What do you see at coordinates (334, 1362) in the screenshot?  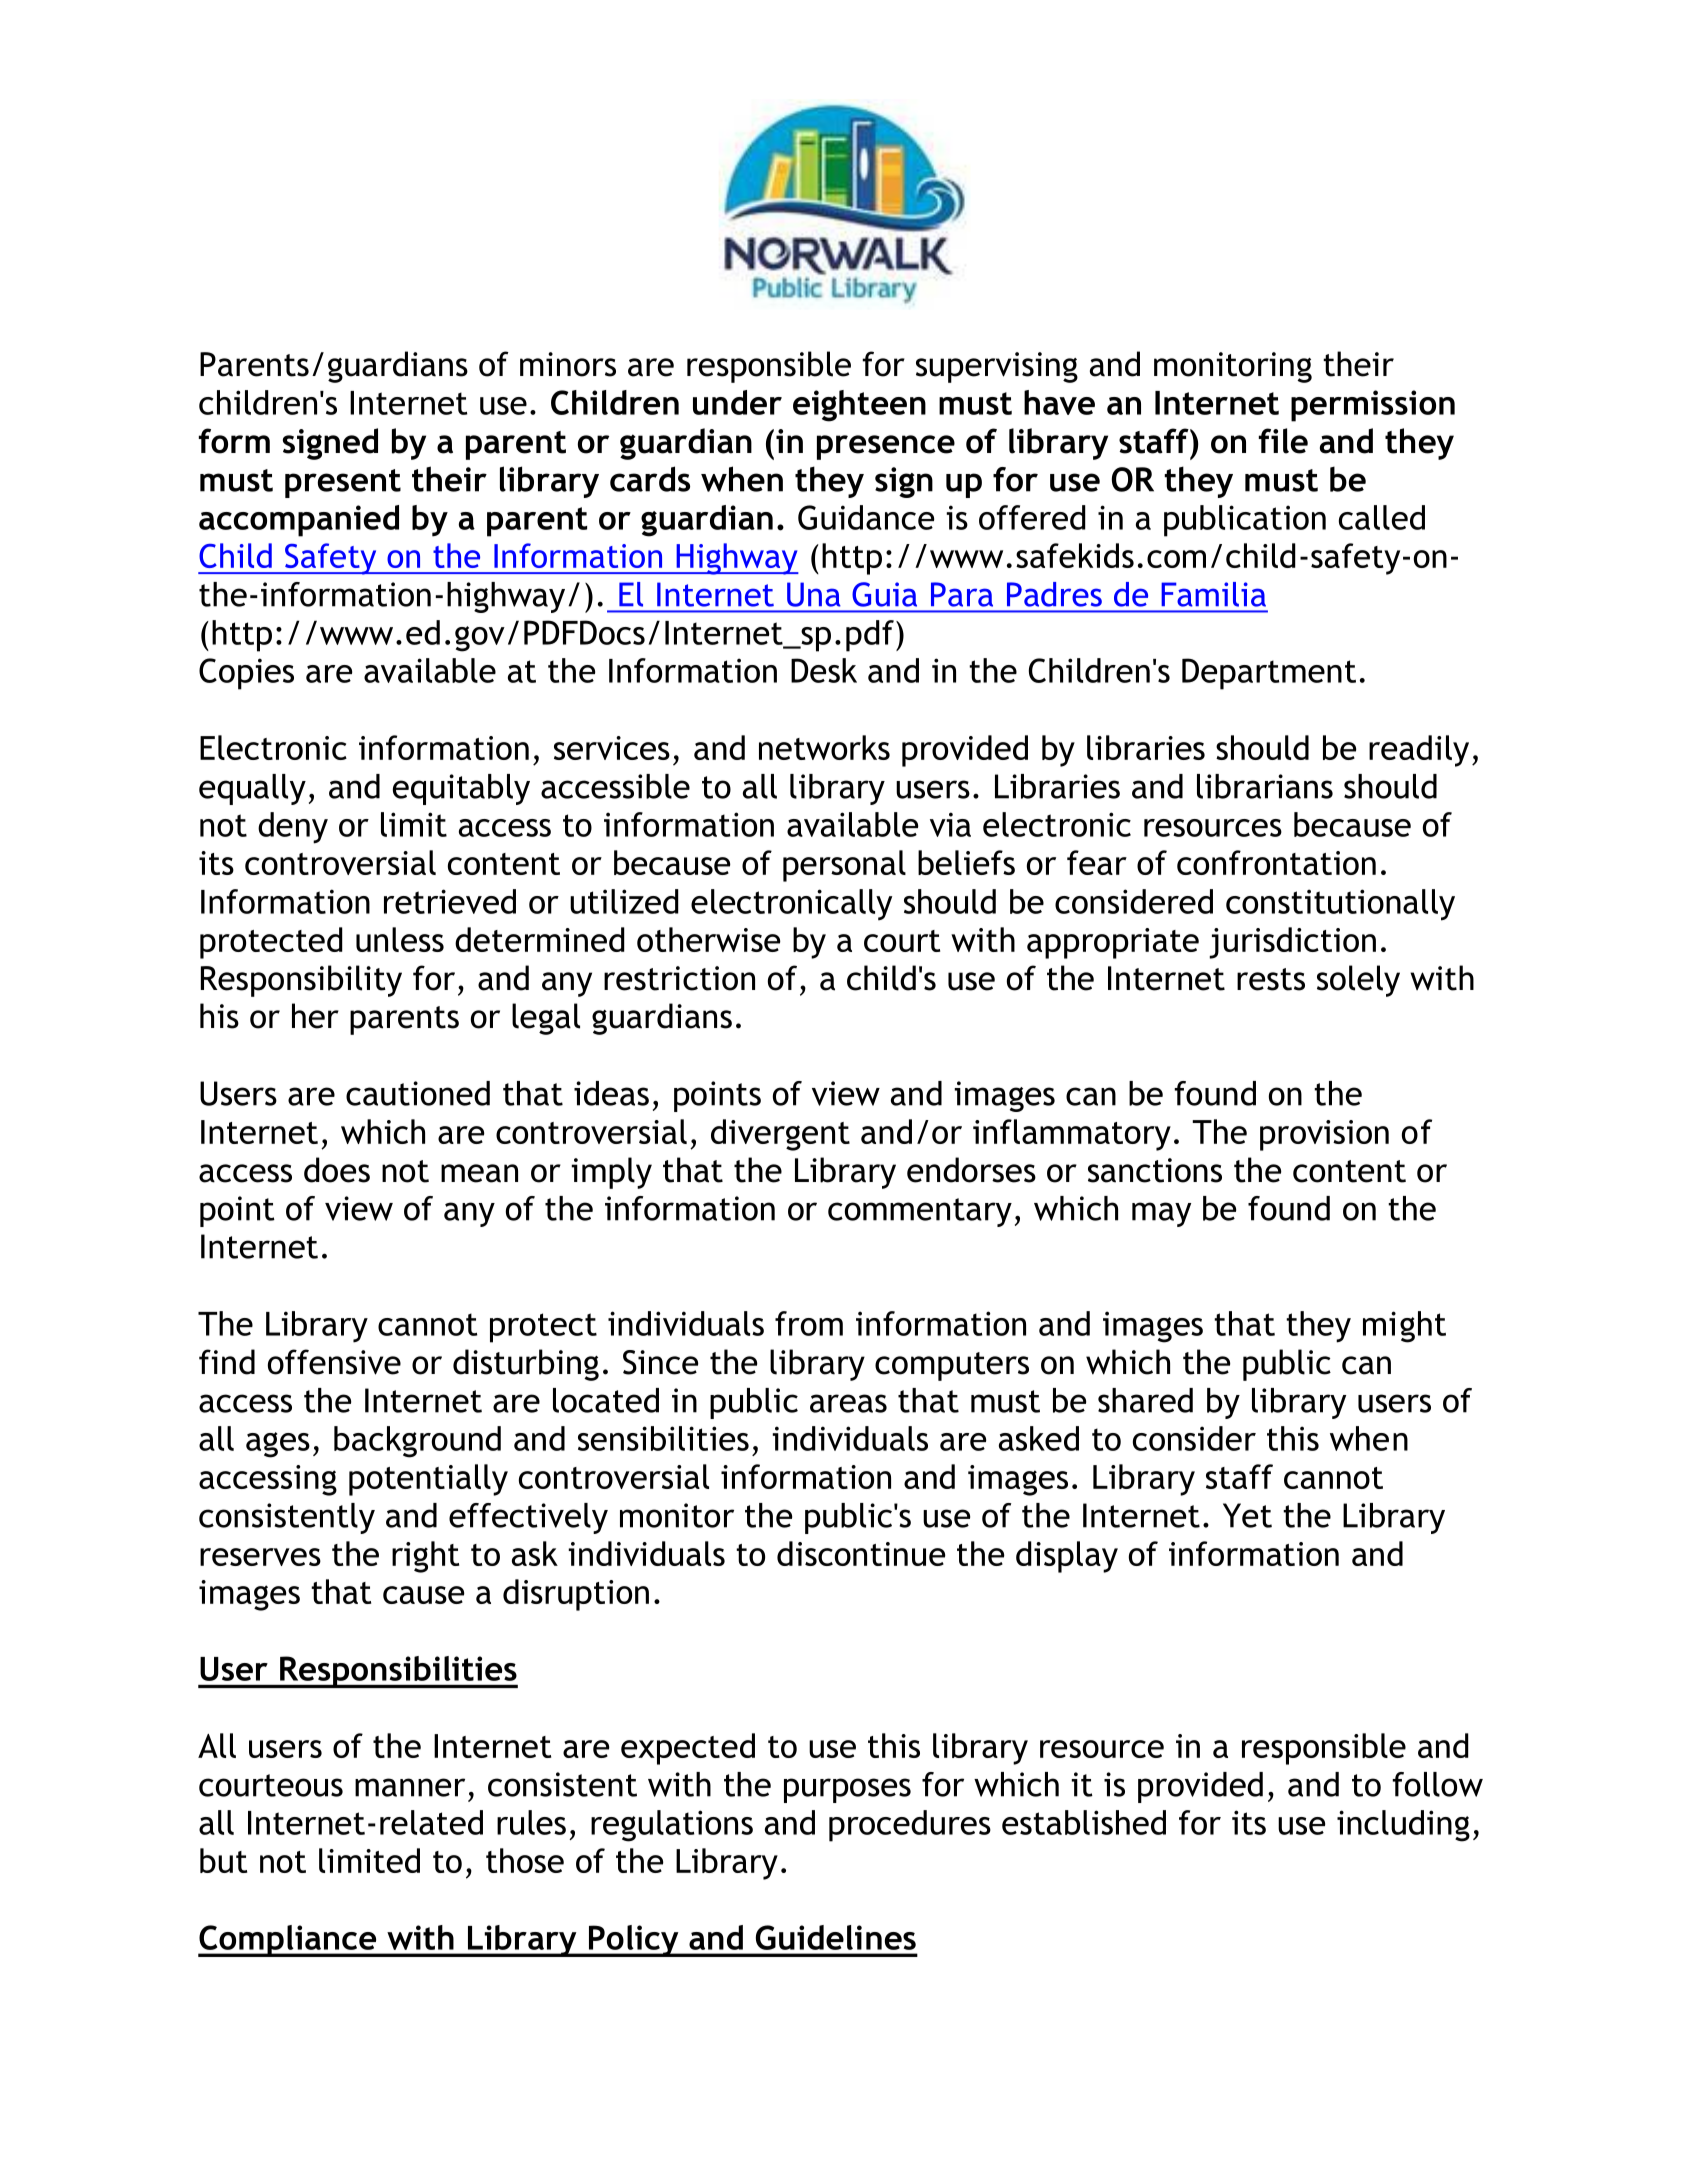 I see `offensive` at bounding box center [334, 1362].
